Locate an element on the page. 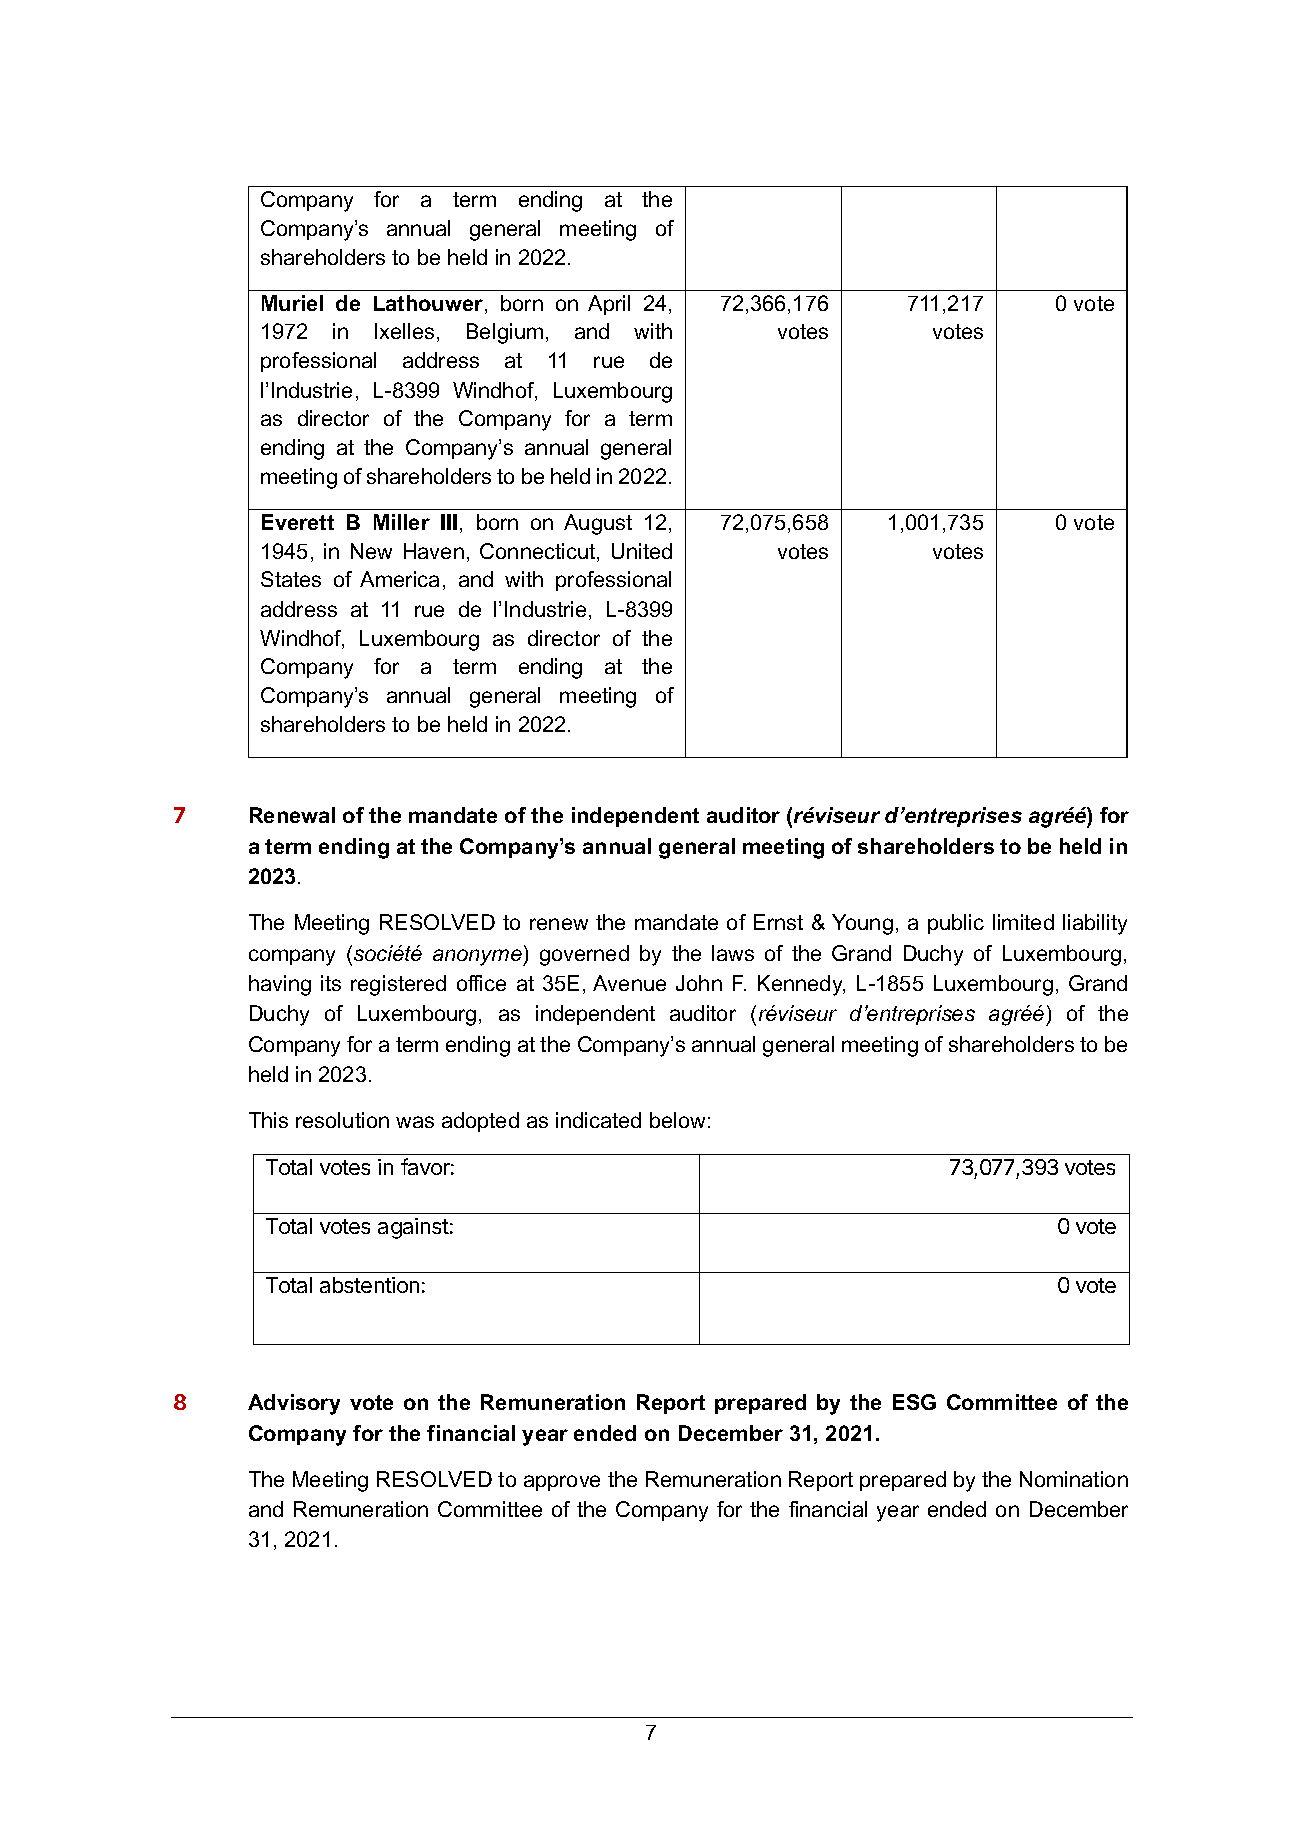 Image resolution: width=1303 pixels, height=1843 pixels. United is located at coordinates (642, 551).
